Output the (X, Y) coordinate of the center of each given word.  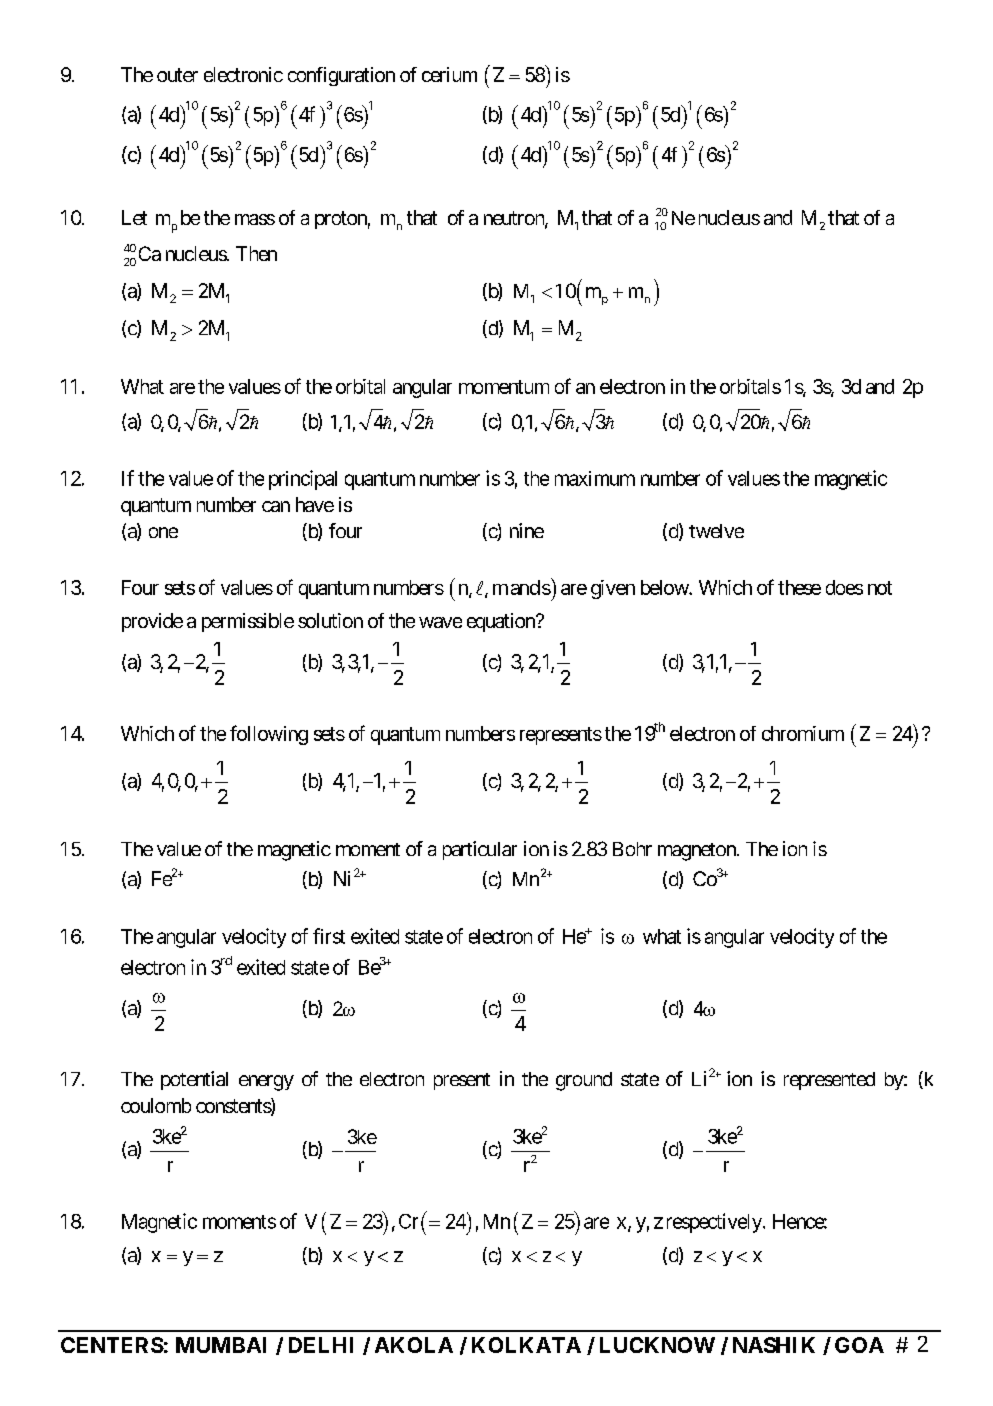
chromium (803, 733)
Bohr (632, 849)
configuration (341, 76)
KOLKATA (526, 1345)
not (880, 588)
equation (502, 622)
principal (303, 480)
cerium (449, 74)
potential (194, 1080)
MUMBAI (221, 1345)
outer (177, 75)
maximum (595, 478)
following (269, 735)
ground (584, 1081)
